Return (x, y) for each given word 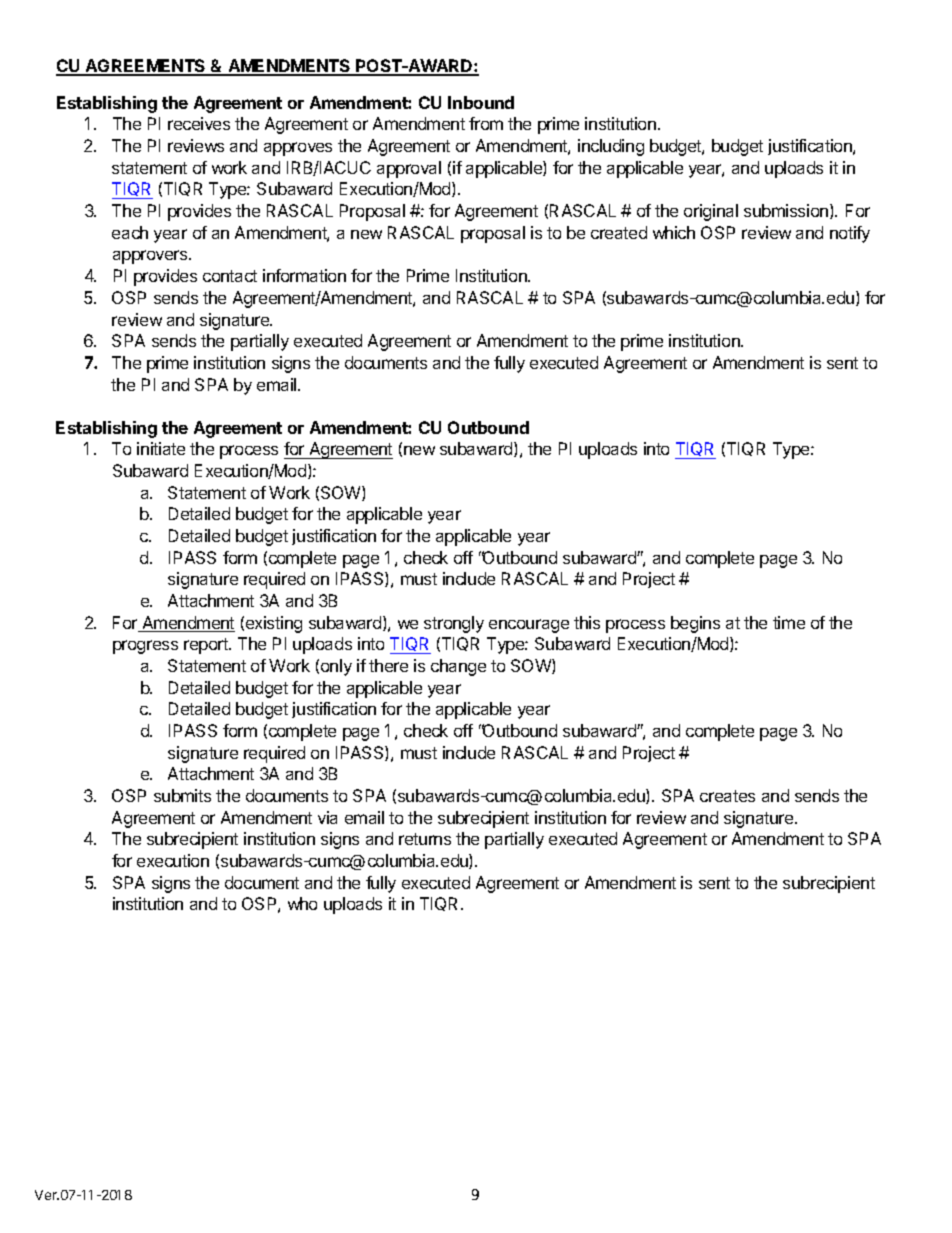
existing (274, 624)
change (458, 667)
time (789, 622)
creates (727, 796)
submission (787, 211)
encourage (529, 626)
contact (230, 276)
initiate (161, 448)
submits (182, 795)
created (619, 232)
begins (695, 624)
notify (850, 234)
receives (199, 123)
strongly (454, 624)
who (302, 903)
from (486, 123)
